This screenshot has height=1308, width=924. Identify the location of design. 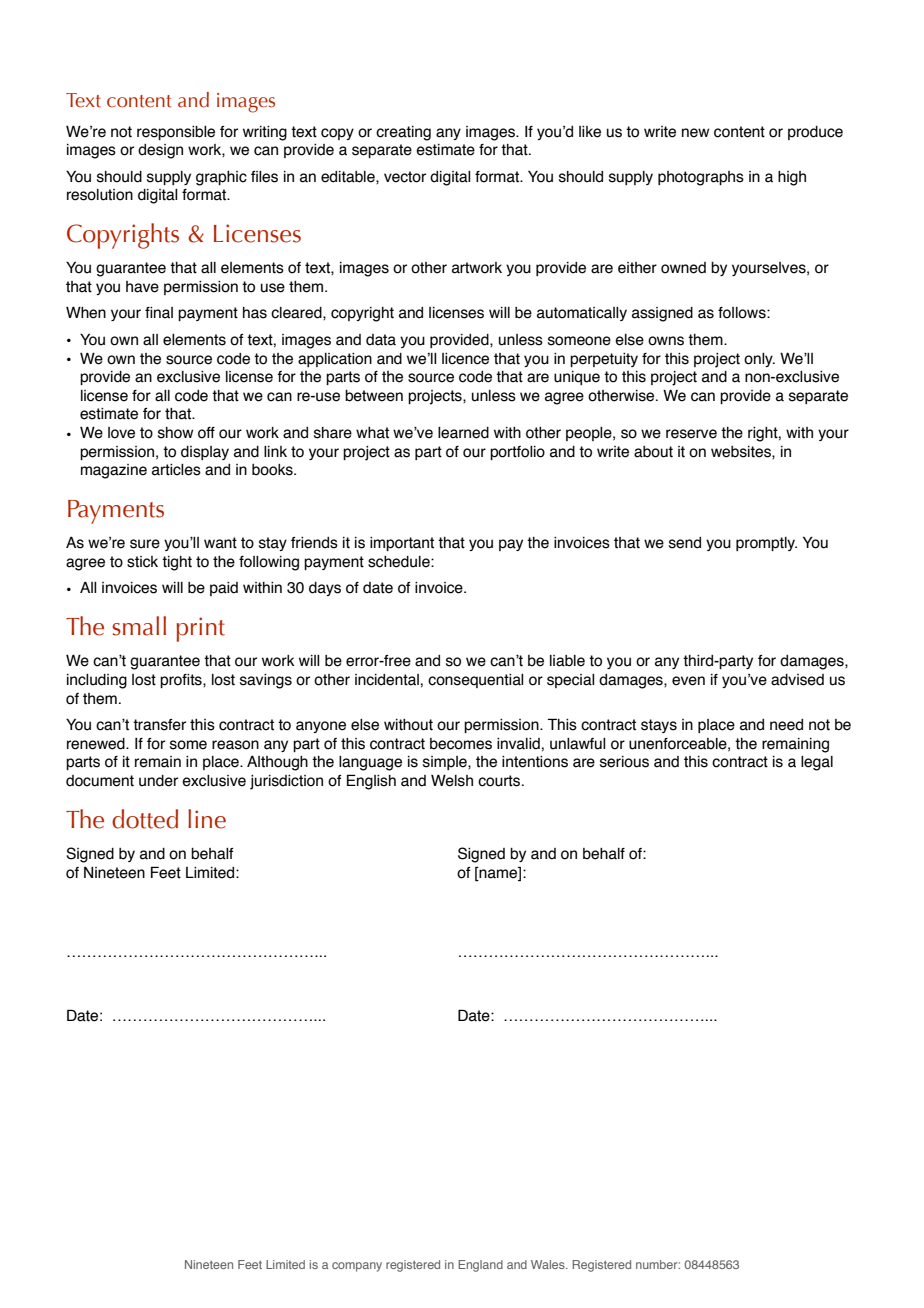
(160, 151).
